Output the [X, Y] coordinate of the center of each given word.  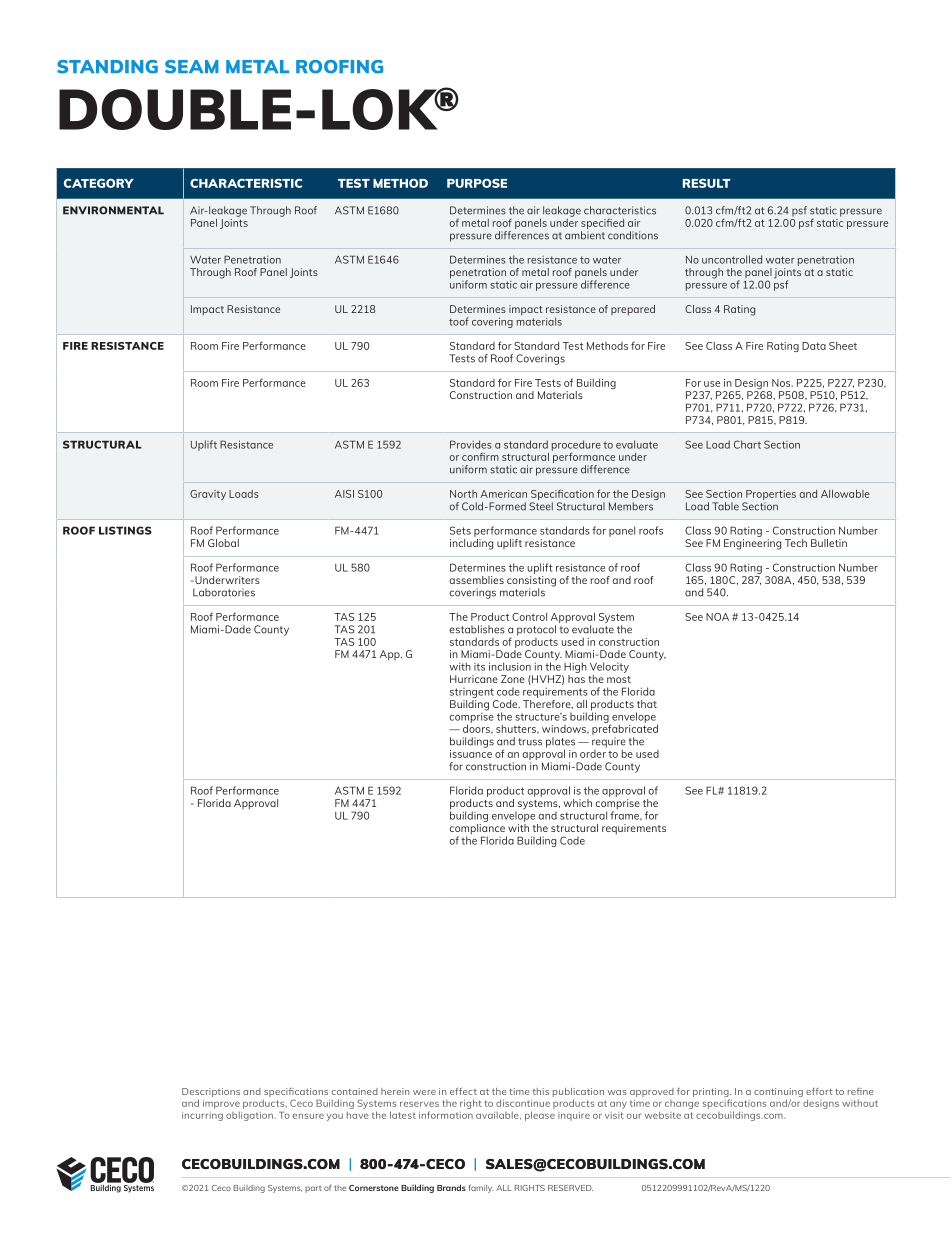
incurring [202, 1116]
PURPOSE [477, 183]
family [481, 1188]
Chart [747, 444]
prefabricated [625, 730]
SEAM [192, 67]
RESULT [707, 183]
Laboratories [224, 592]
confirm [480, 456]
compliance [478, 829]
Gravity [208, 495]
